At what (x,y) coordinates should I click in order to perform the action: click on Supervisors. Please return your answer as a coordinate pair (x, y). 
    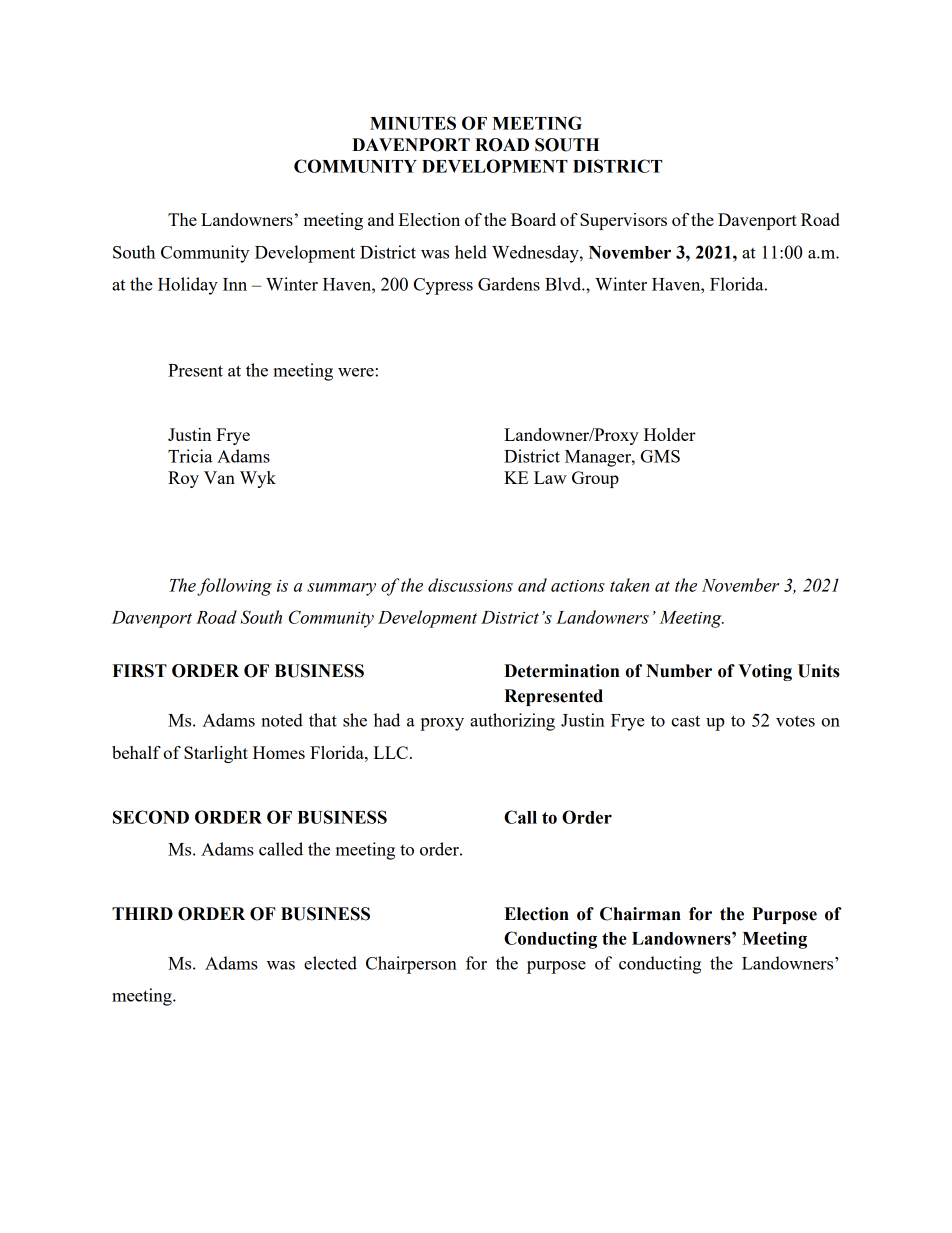
    Looking at the image, I should click on (623, 221).
